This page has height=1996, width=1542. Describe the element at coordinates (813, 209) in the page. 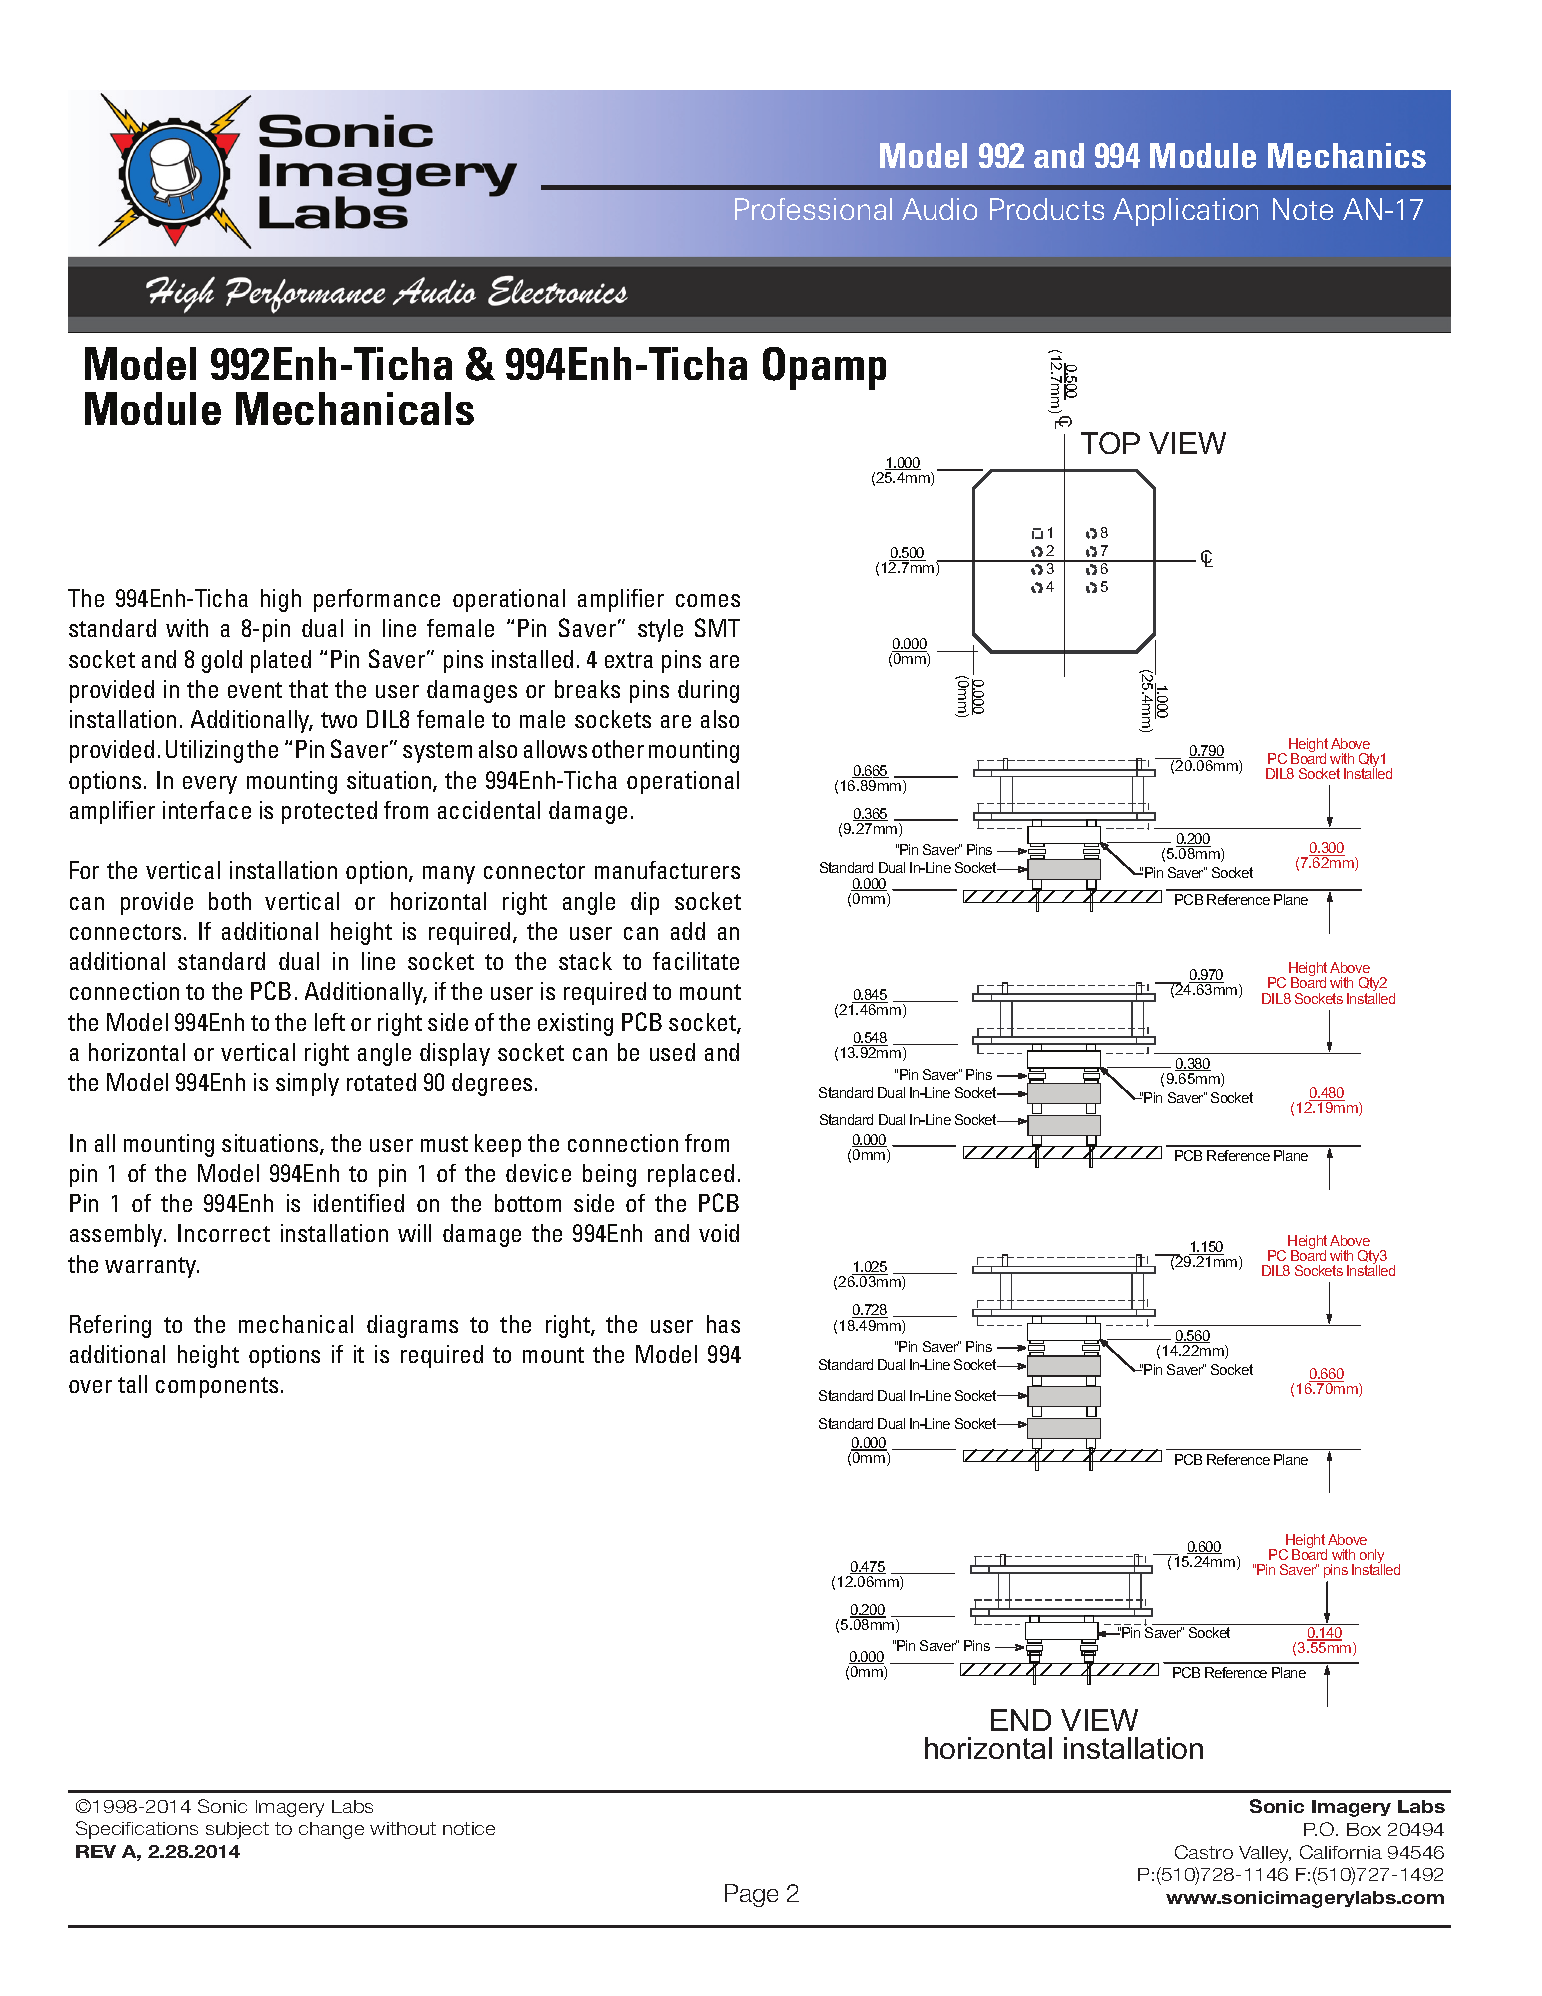

I see `Professional` at that location.
